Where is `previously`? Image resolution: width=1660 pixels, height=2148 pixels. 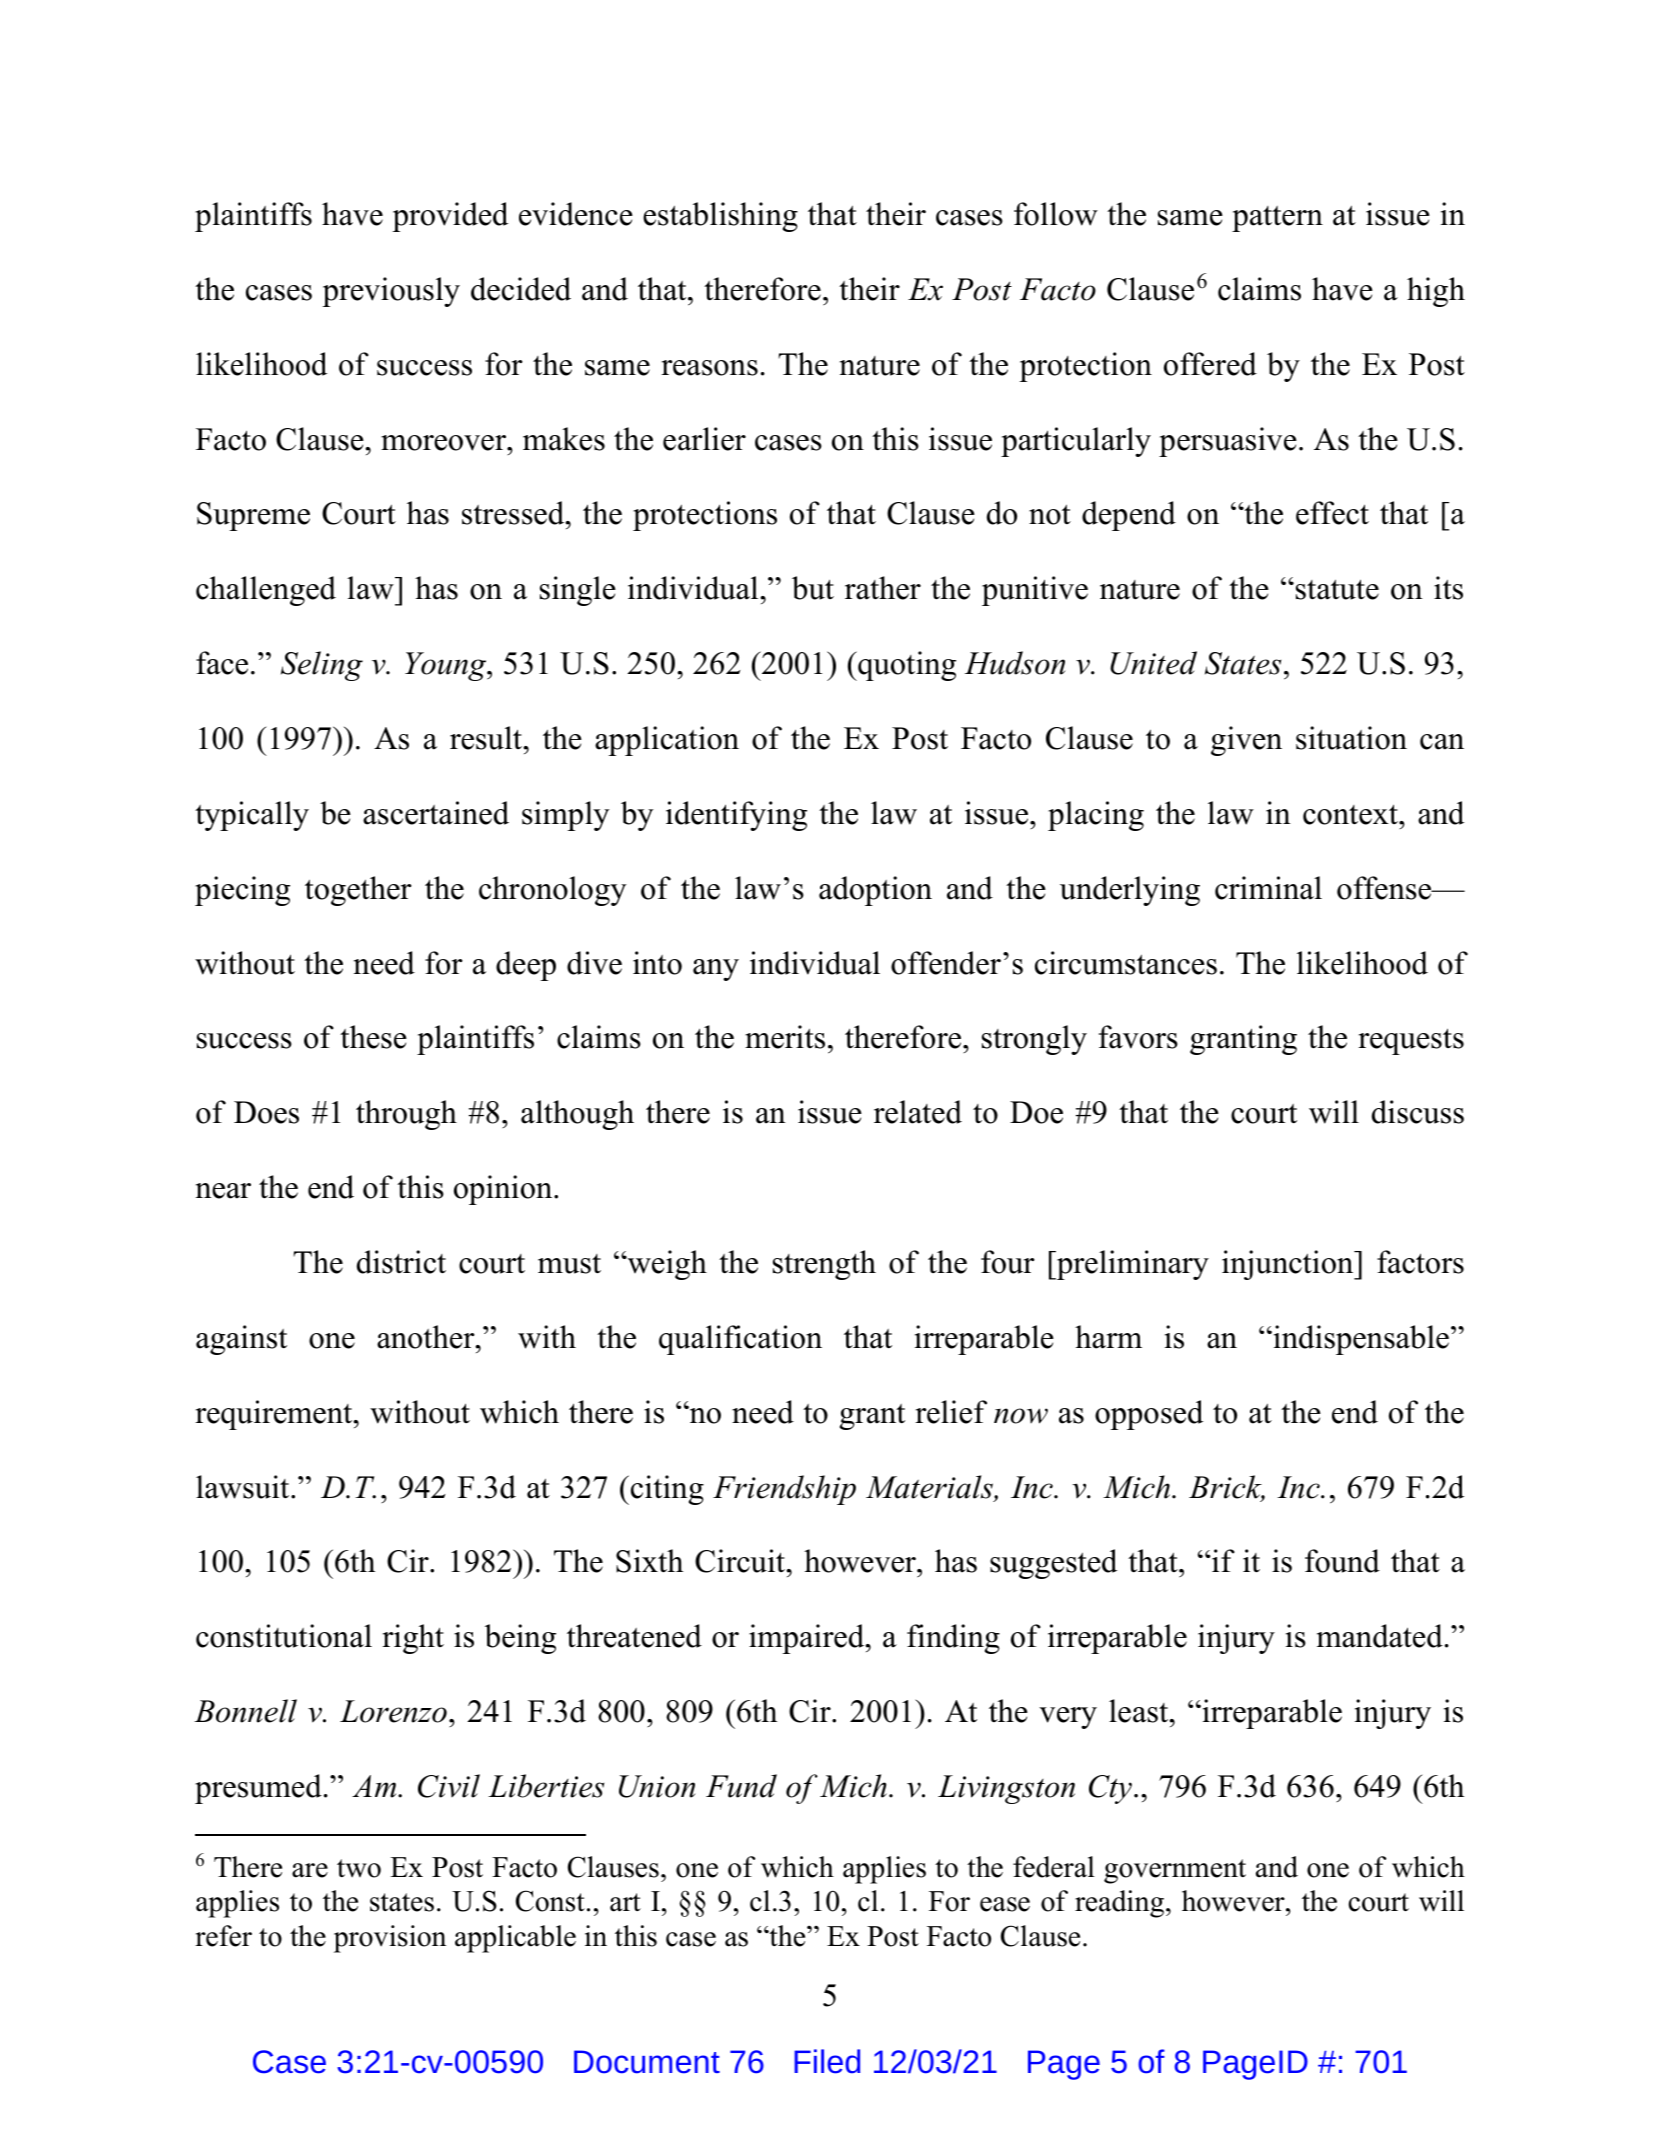 previously is located at coordinates (391, 292).
